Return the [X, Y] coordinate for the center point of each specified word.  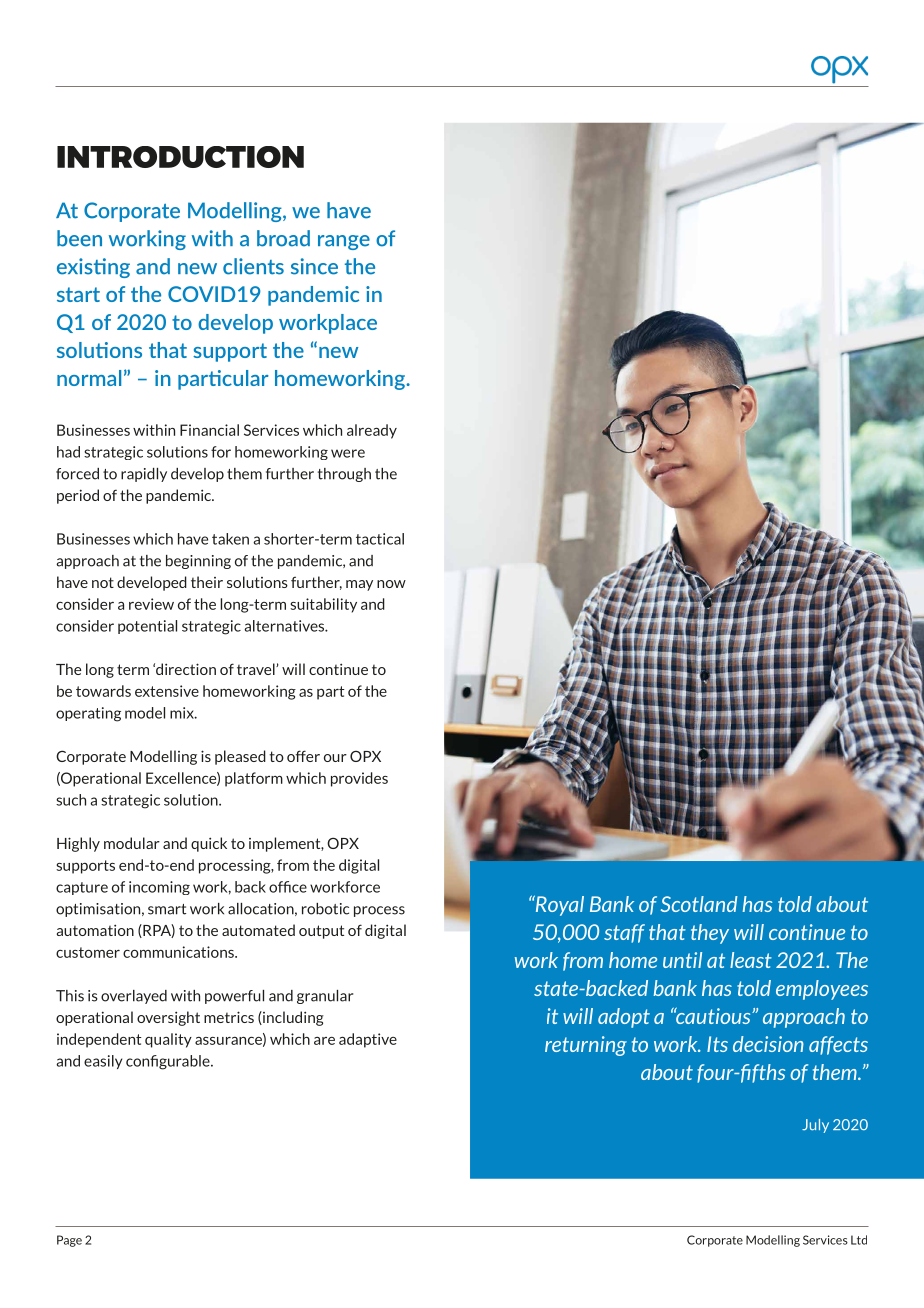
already [372, 431]
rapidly [144, 475]
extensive [167, 691]
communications [179, 952]
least [751, 960]
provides [359, 779]
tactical [380, 539]
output [321, 932]
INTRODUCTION [180, 157]
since [314, 266]
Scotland [699, 904]
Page [69, 1241]
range [344, 242]
